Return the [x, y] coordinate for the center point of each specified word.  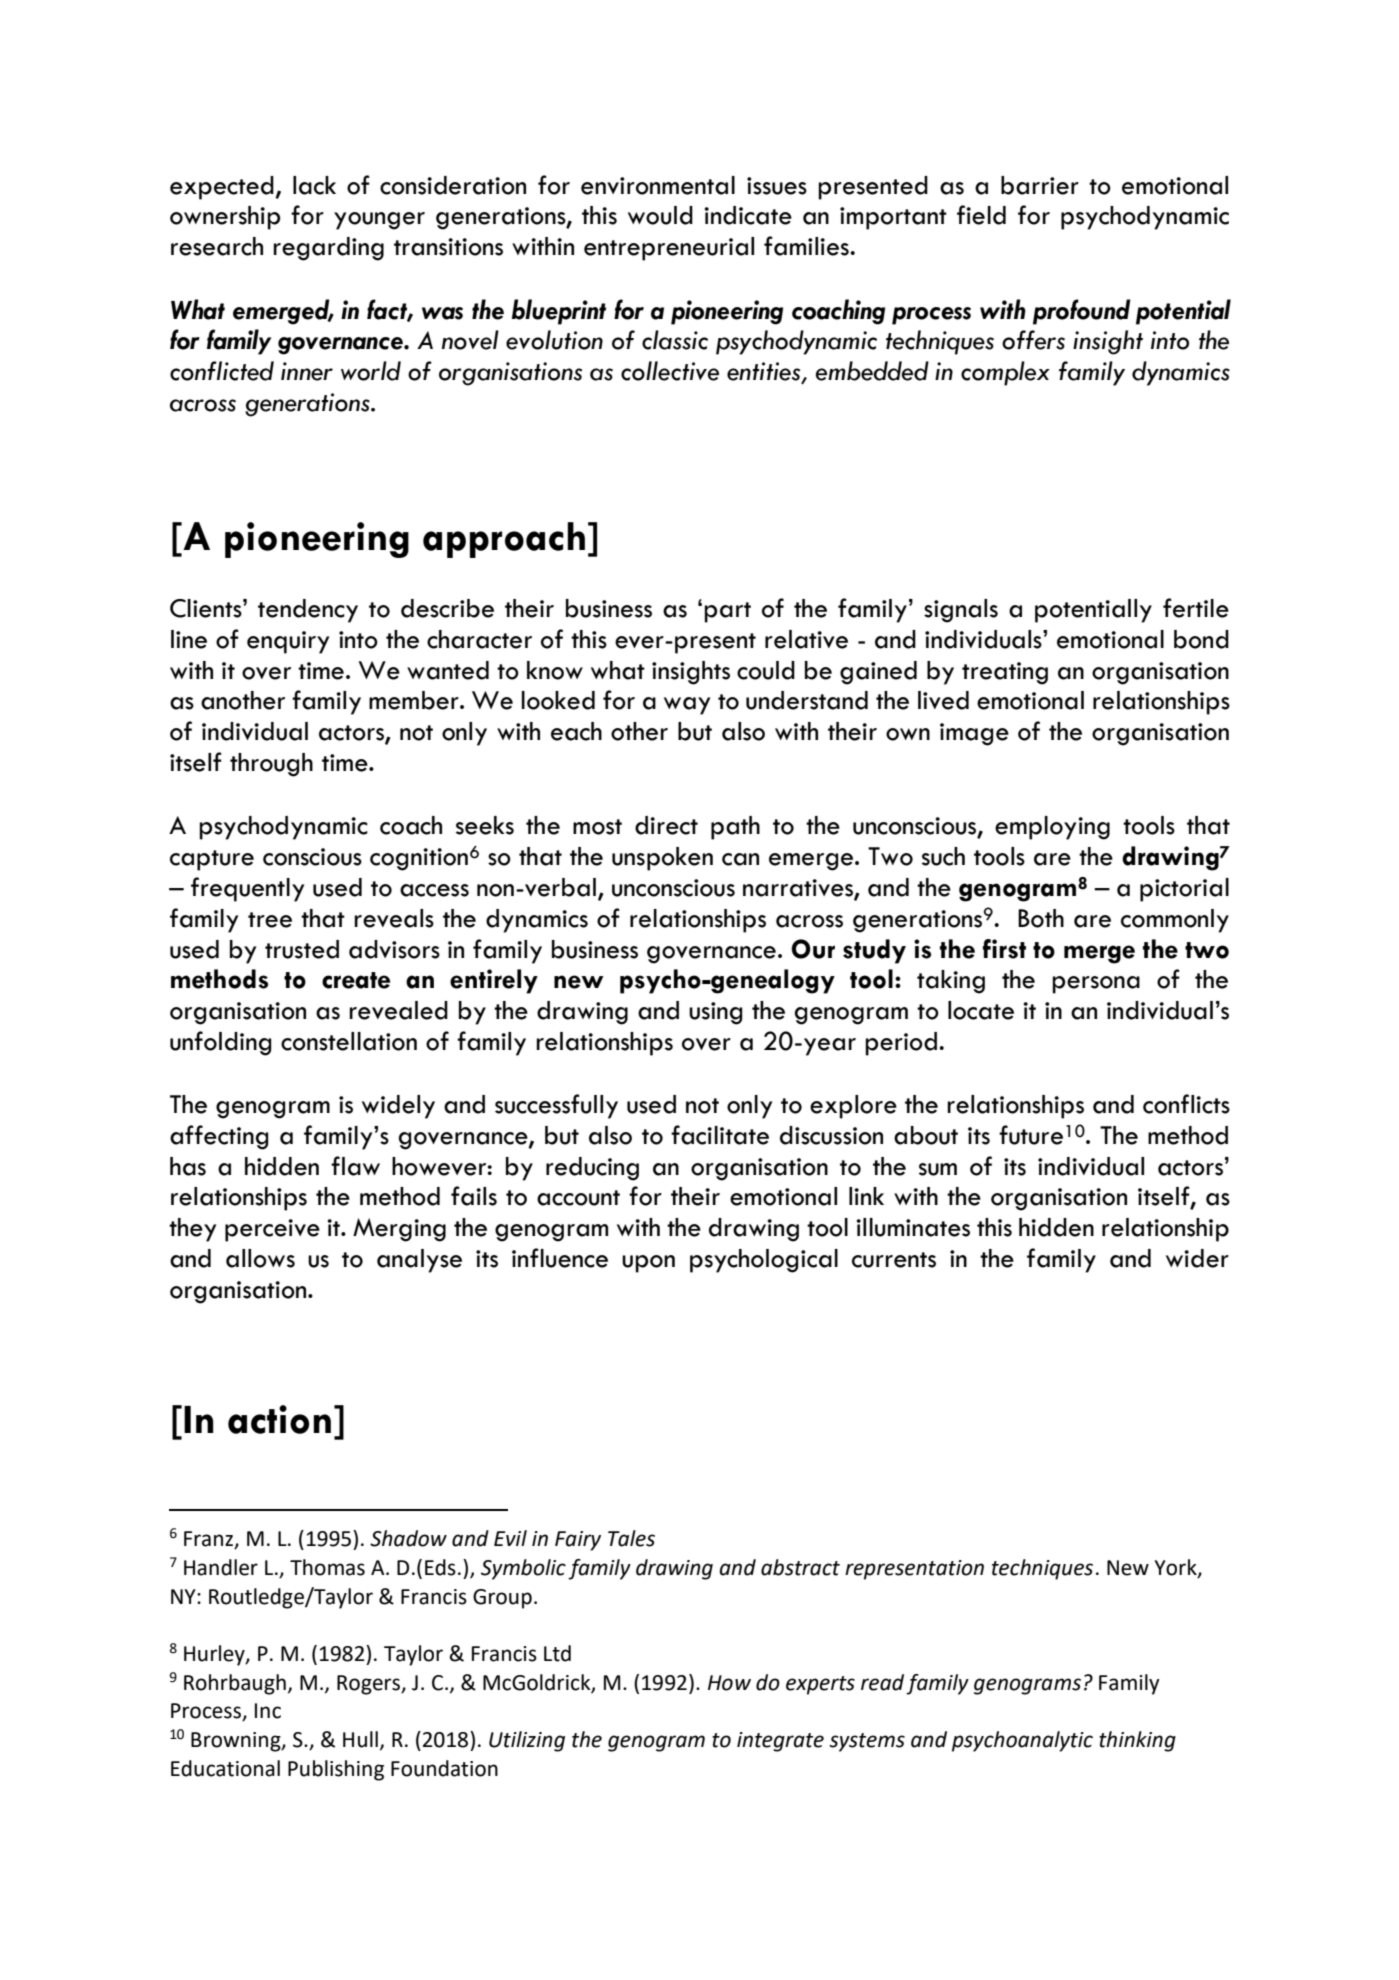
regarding [328, 249]
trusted [302, 949]
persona [1096, 985]
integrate [780, 1742]
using [716, 1013]
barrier [1040, 185]
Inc [268, 1711]
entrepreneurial [669, 249]
